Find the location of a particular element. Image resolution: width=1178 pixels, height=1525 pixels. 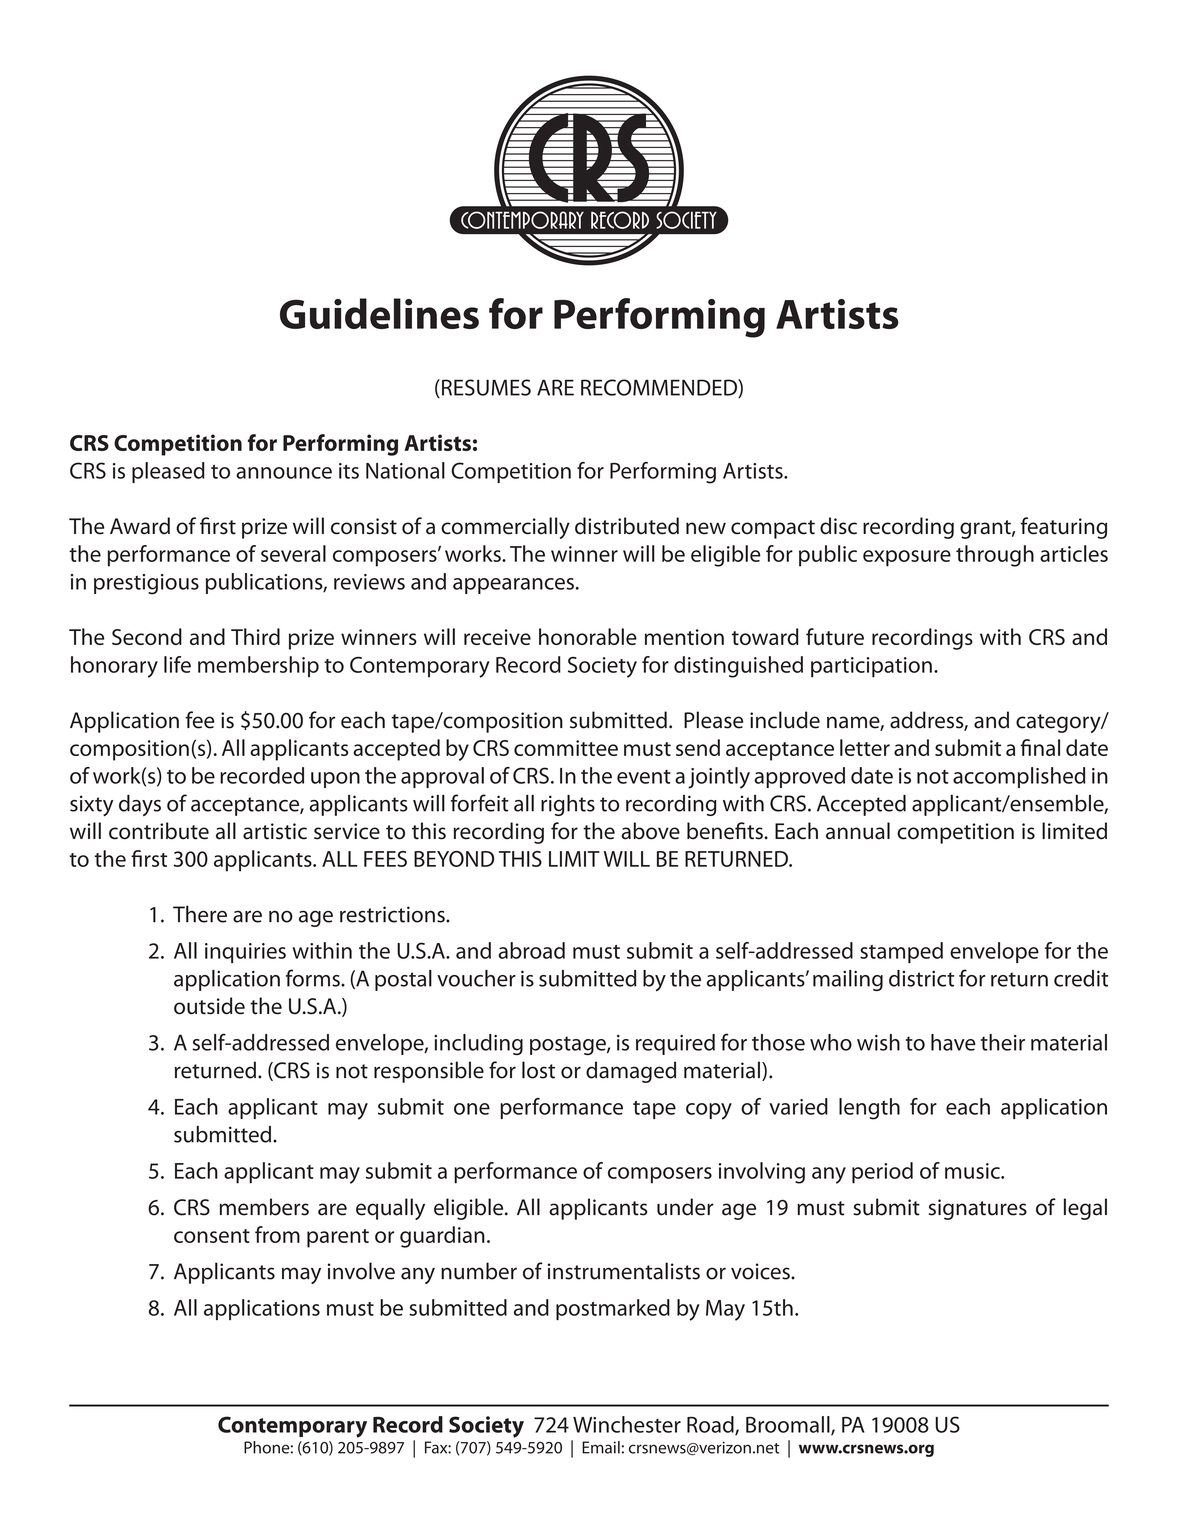

committee is located at coordinates (566, 748).
